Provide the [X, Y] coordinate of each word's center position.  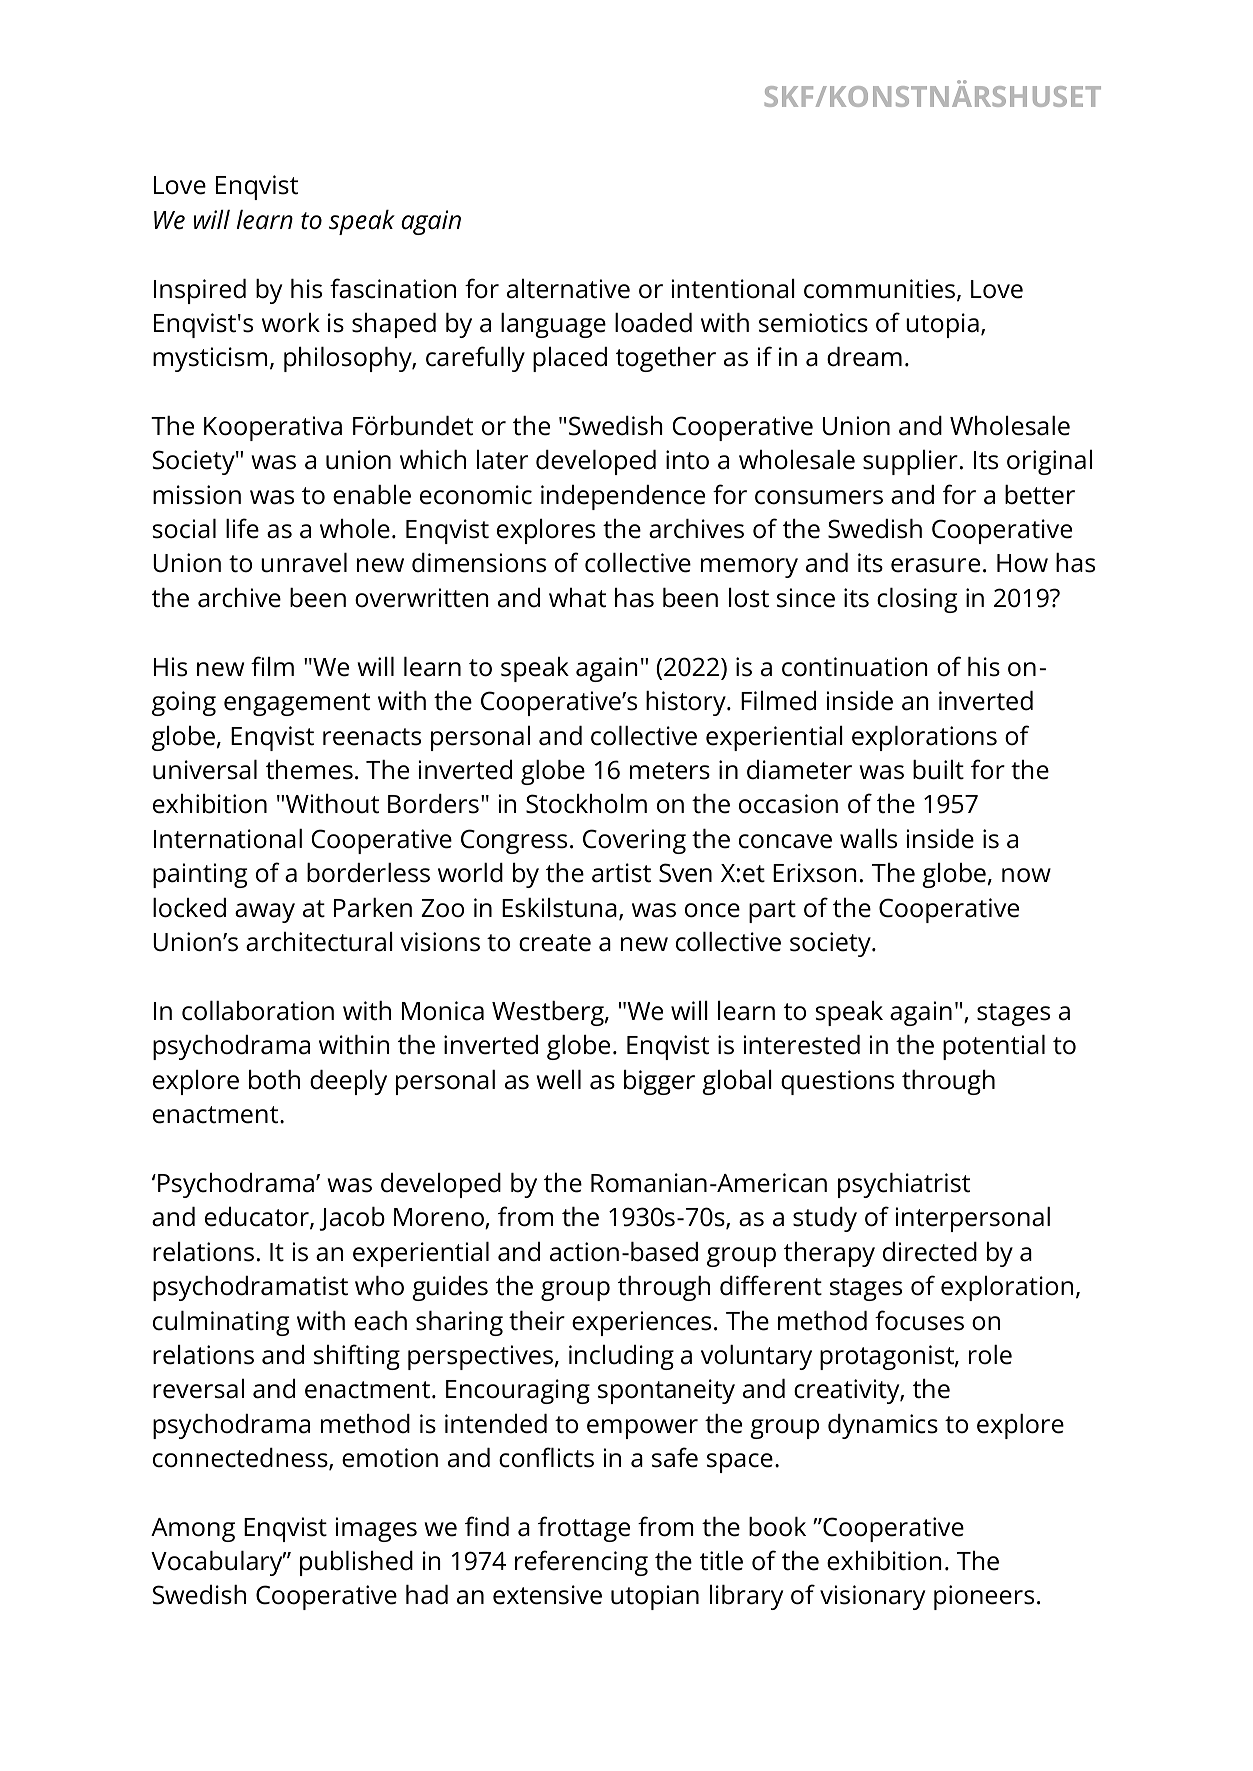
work [291, 323]
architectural [319, 942]
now [1026, 875]
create [555, 943]
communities [881, 290]
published [356, 1563]
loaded [653, 323]
